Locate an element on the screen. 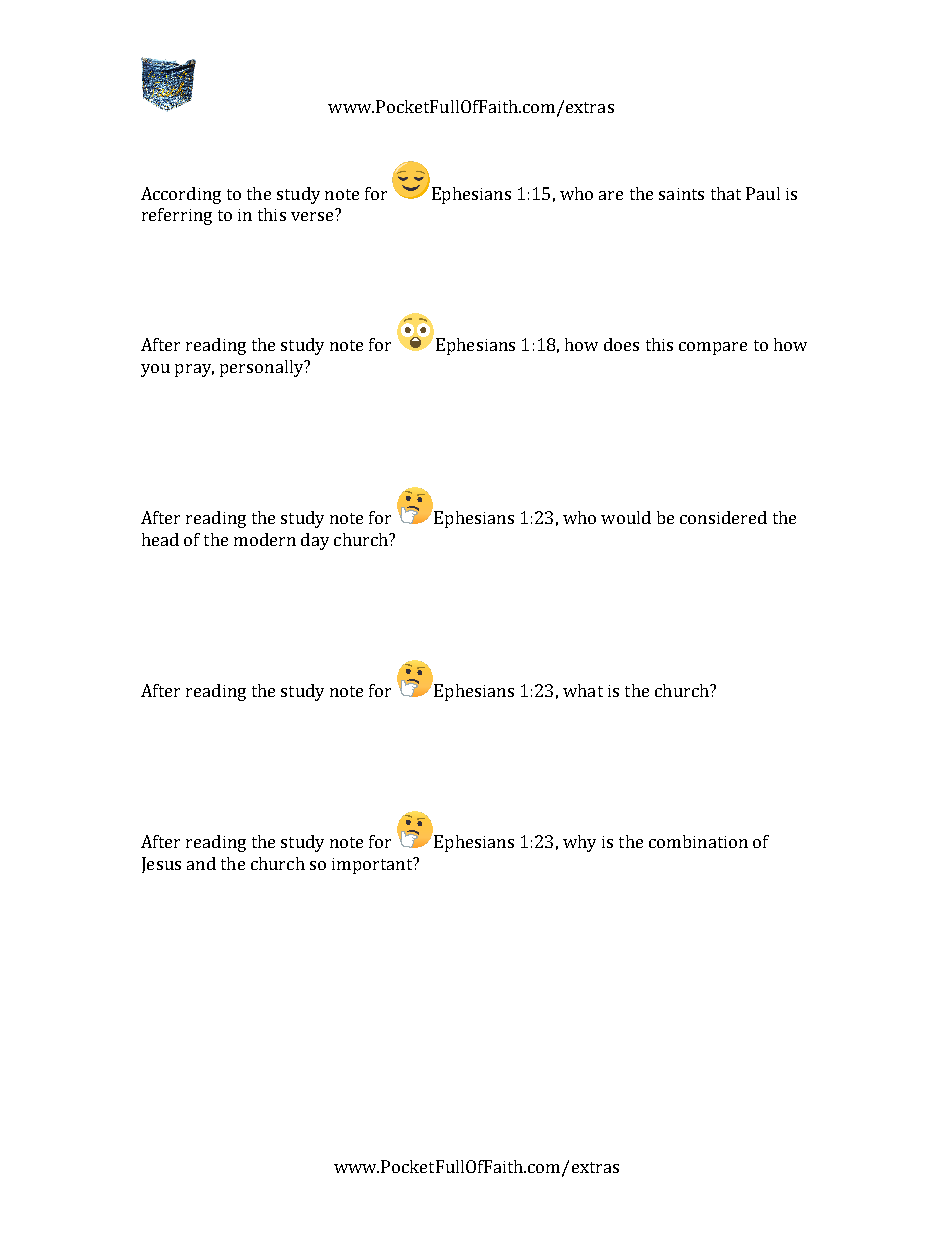 The height and width of the screenshot is (1233, 952). important is located at coordinates (373, 865).
